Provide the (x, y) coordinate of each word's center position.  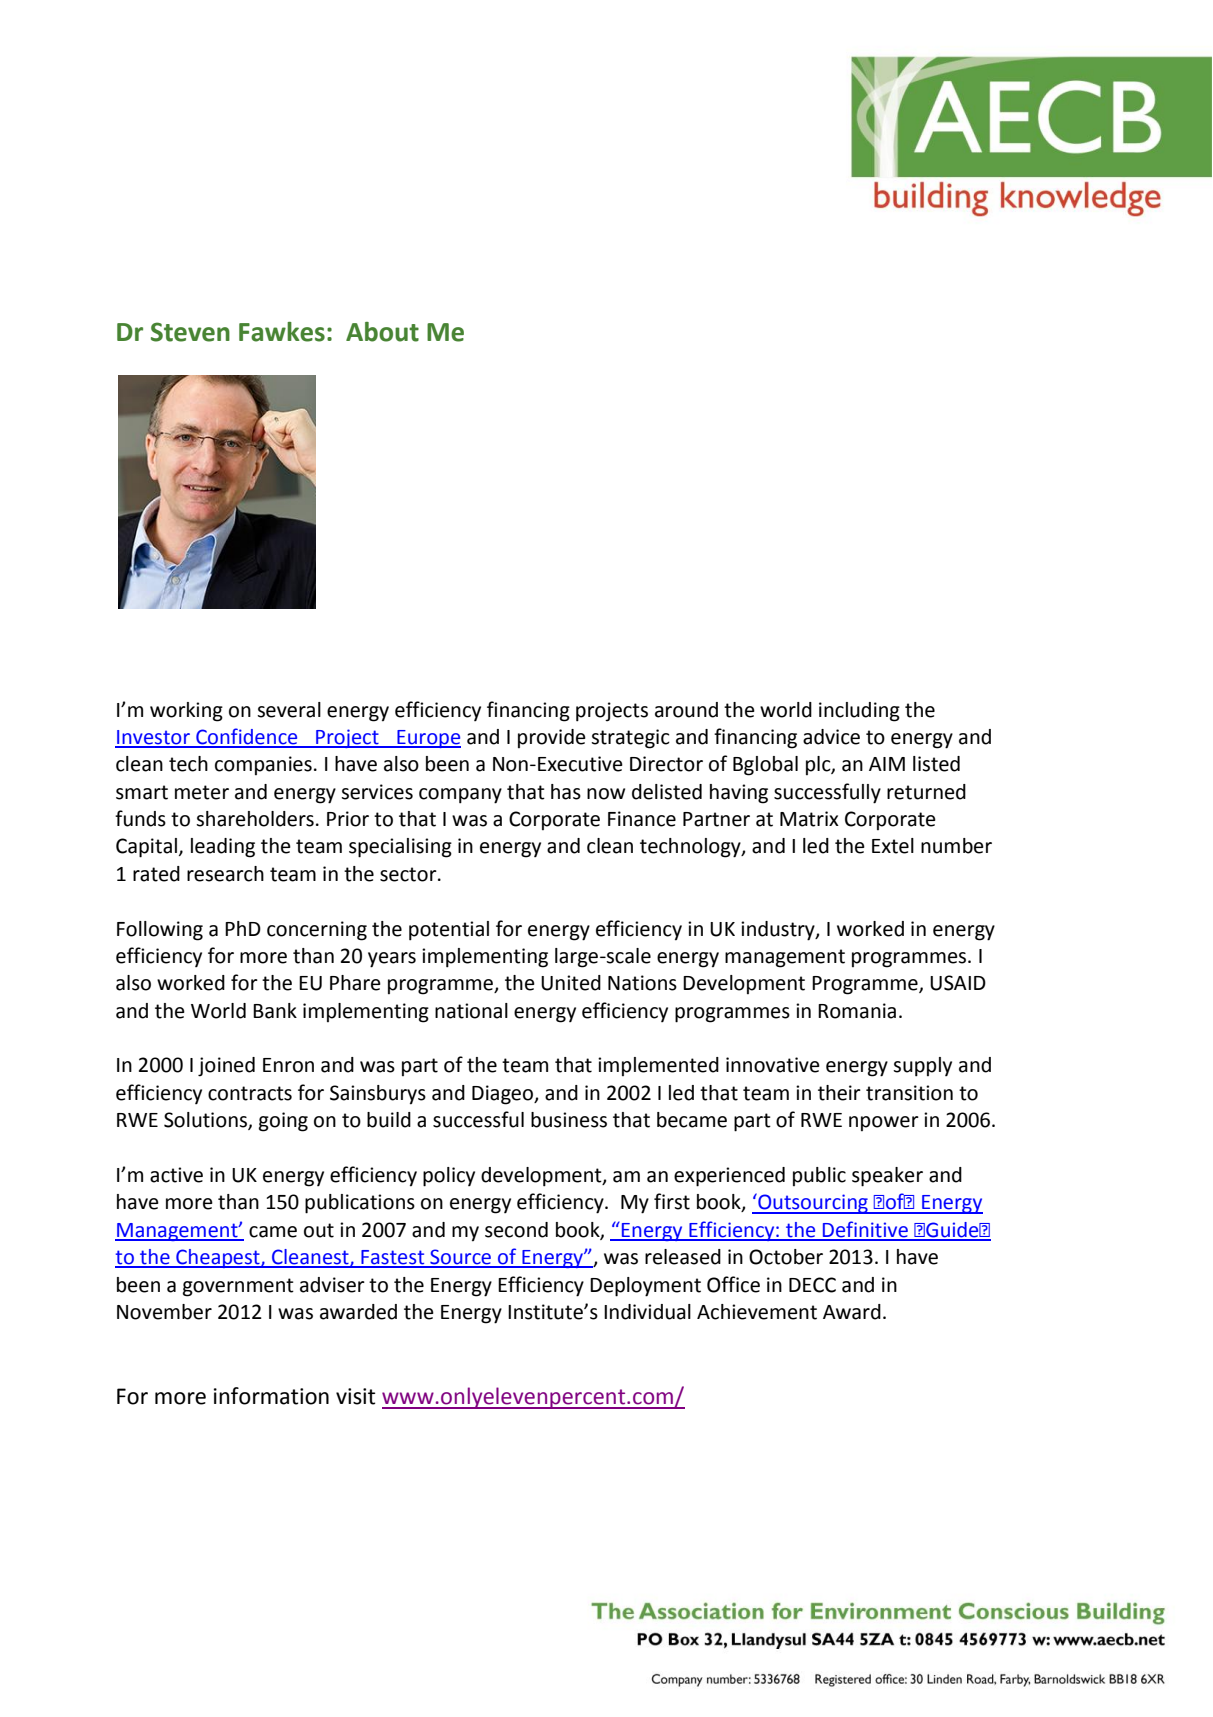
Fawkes (282, 332)
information (271, 1396)
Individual (647, 1312)
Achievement (757, 1312)
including (859, 712)
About (382, 332)
